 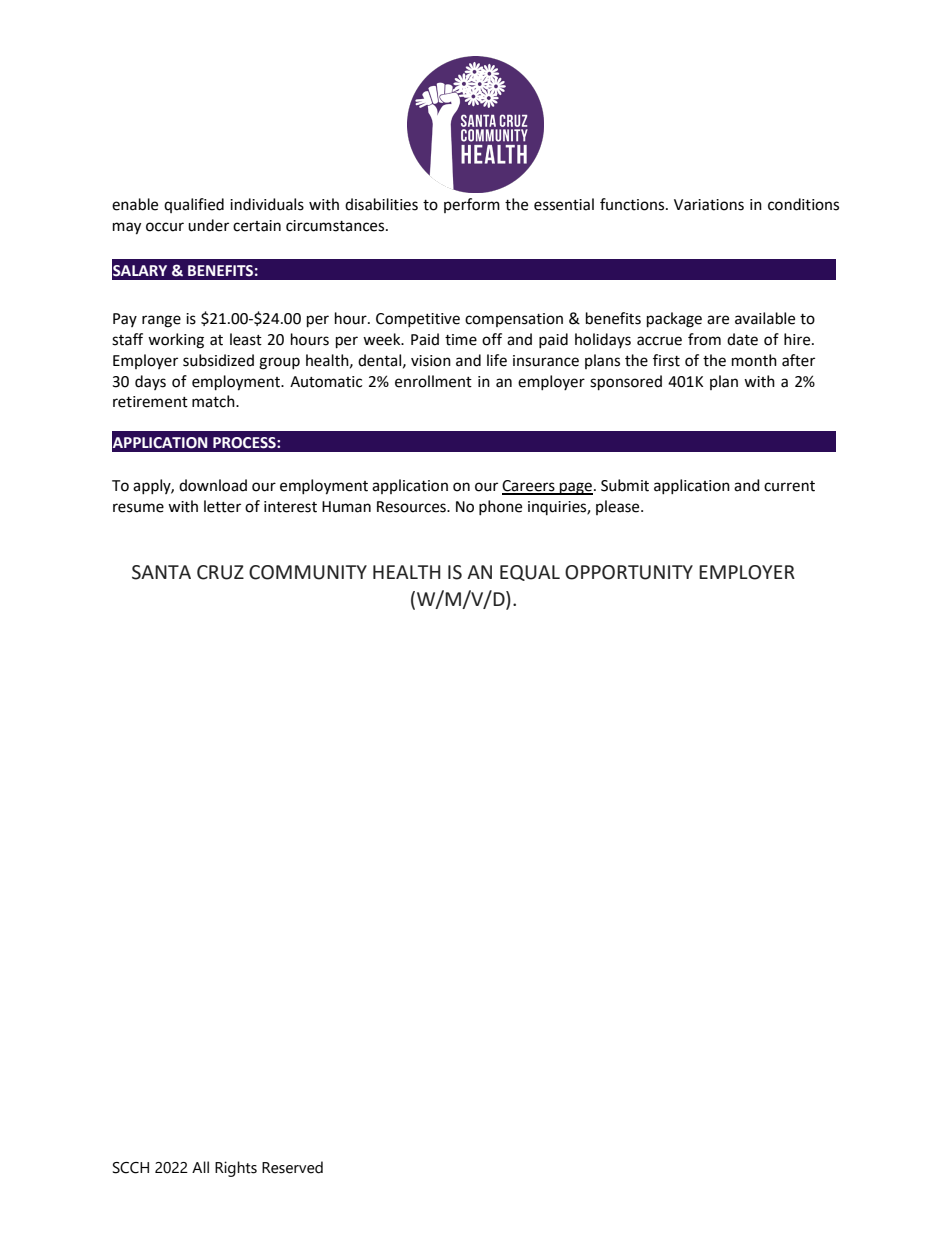 What do you see at coordinates (220, 572) in the page?
I see `CRUZ` at bounding box center [220, 572].
